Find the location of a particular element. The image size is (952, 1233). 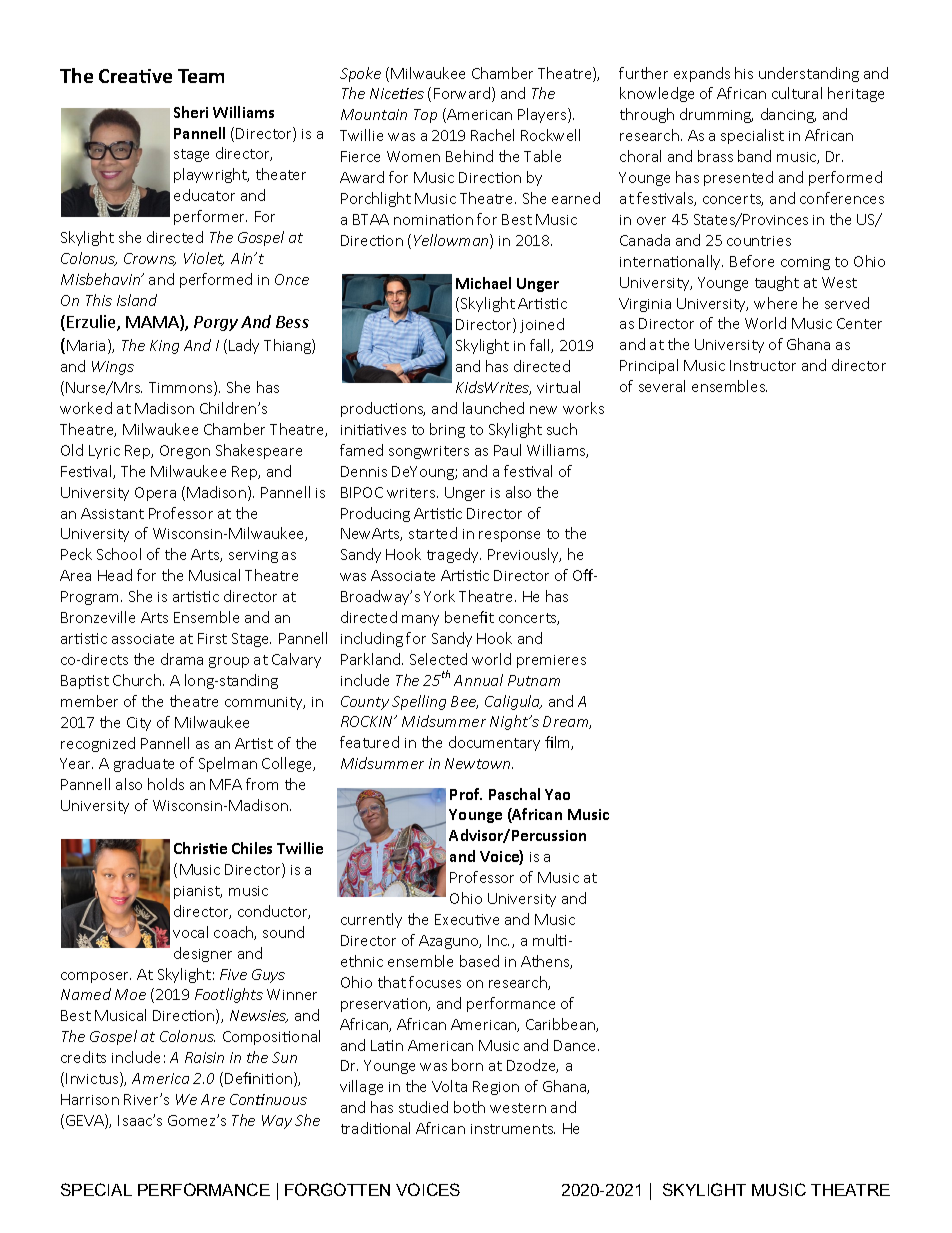

Dance is located at coordinates (576, 1045).
